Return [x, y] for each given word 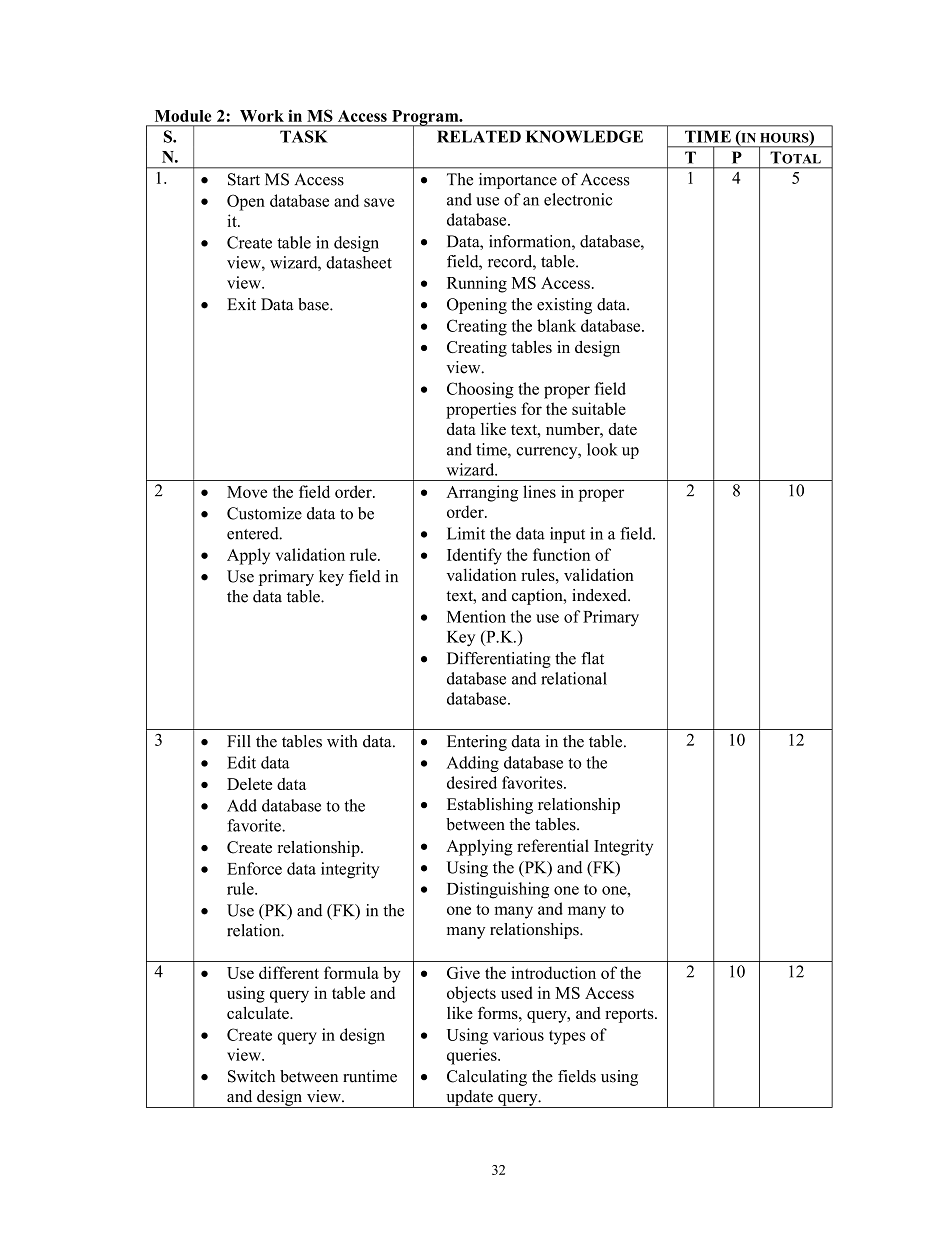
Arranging [482, 493]
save [379, 202]
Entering [477, 743]
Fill [239, 741]
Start [244, 179]
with [342, 741]
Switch [251, 1076]
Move [247, 492]
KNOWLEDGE [584, 136]
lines [539, 491]
